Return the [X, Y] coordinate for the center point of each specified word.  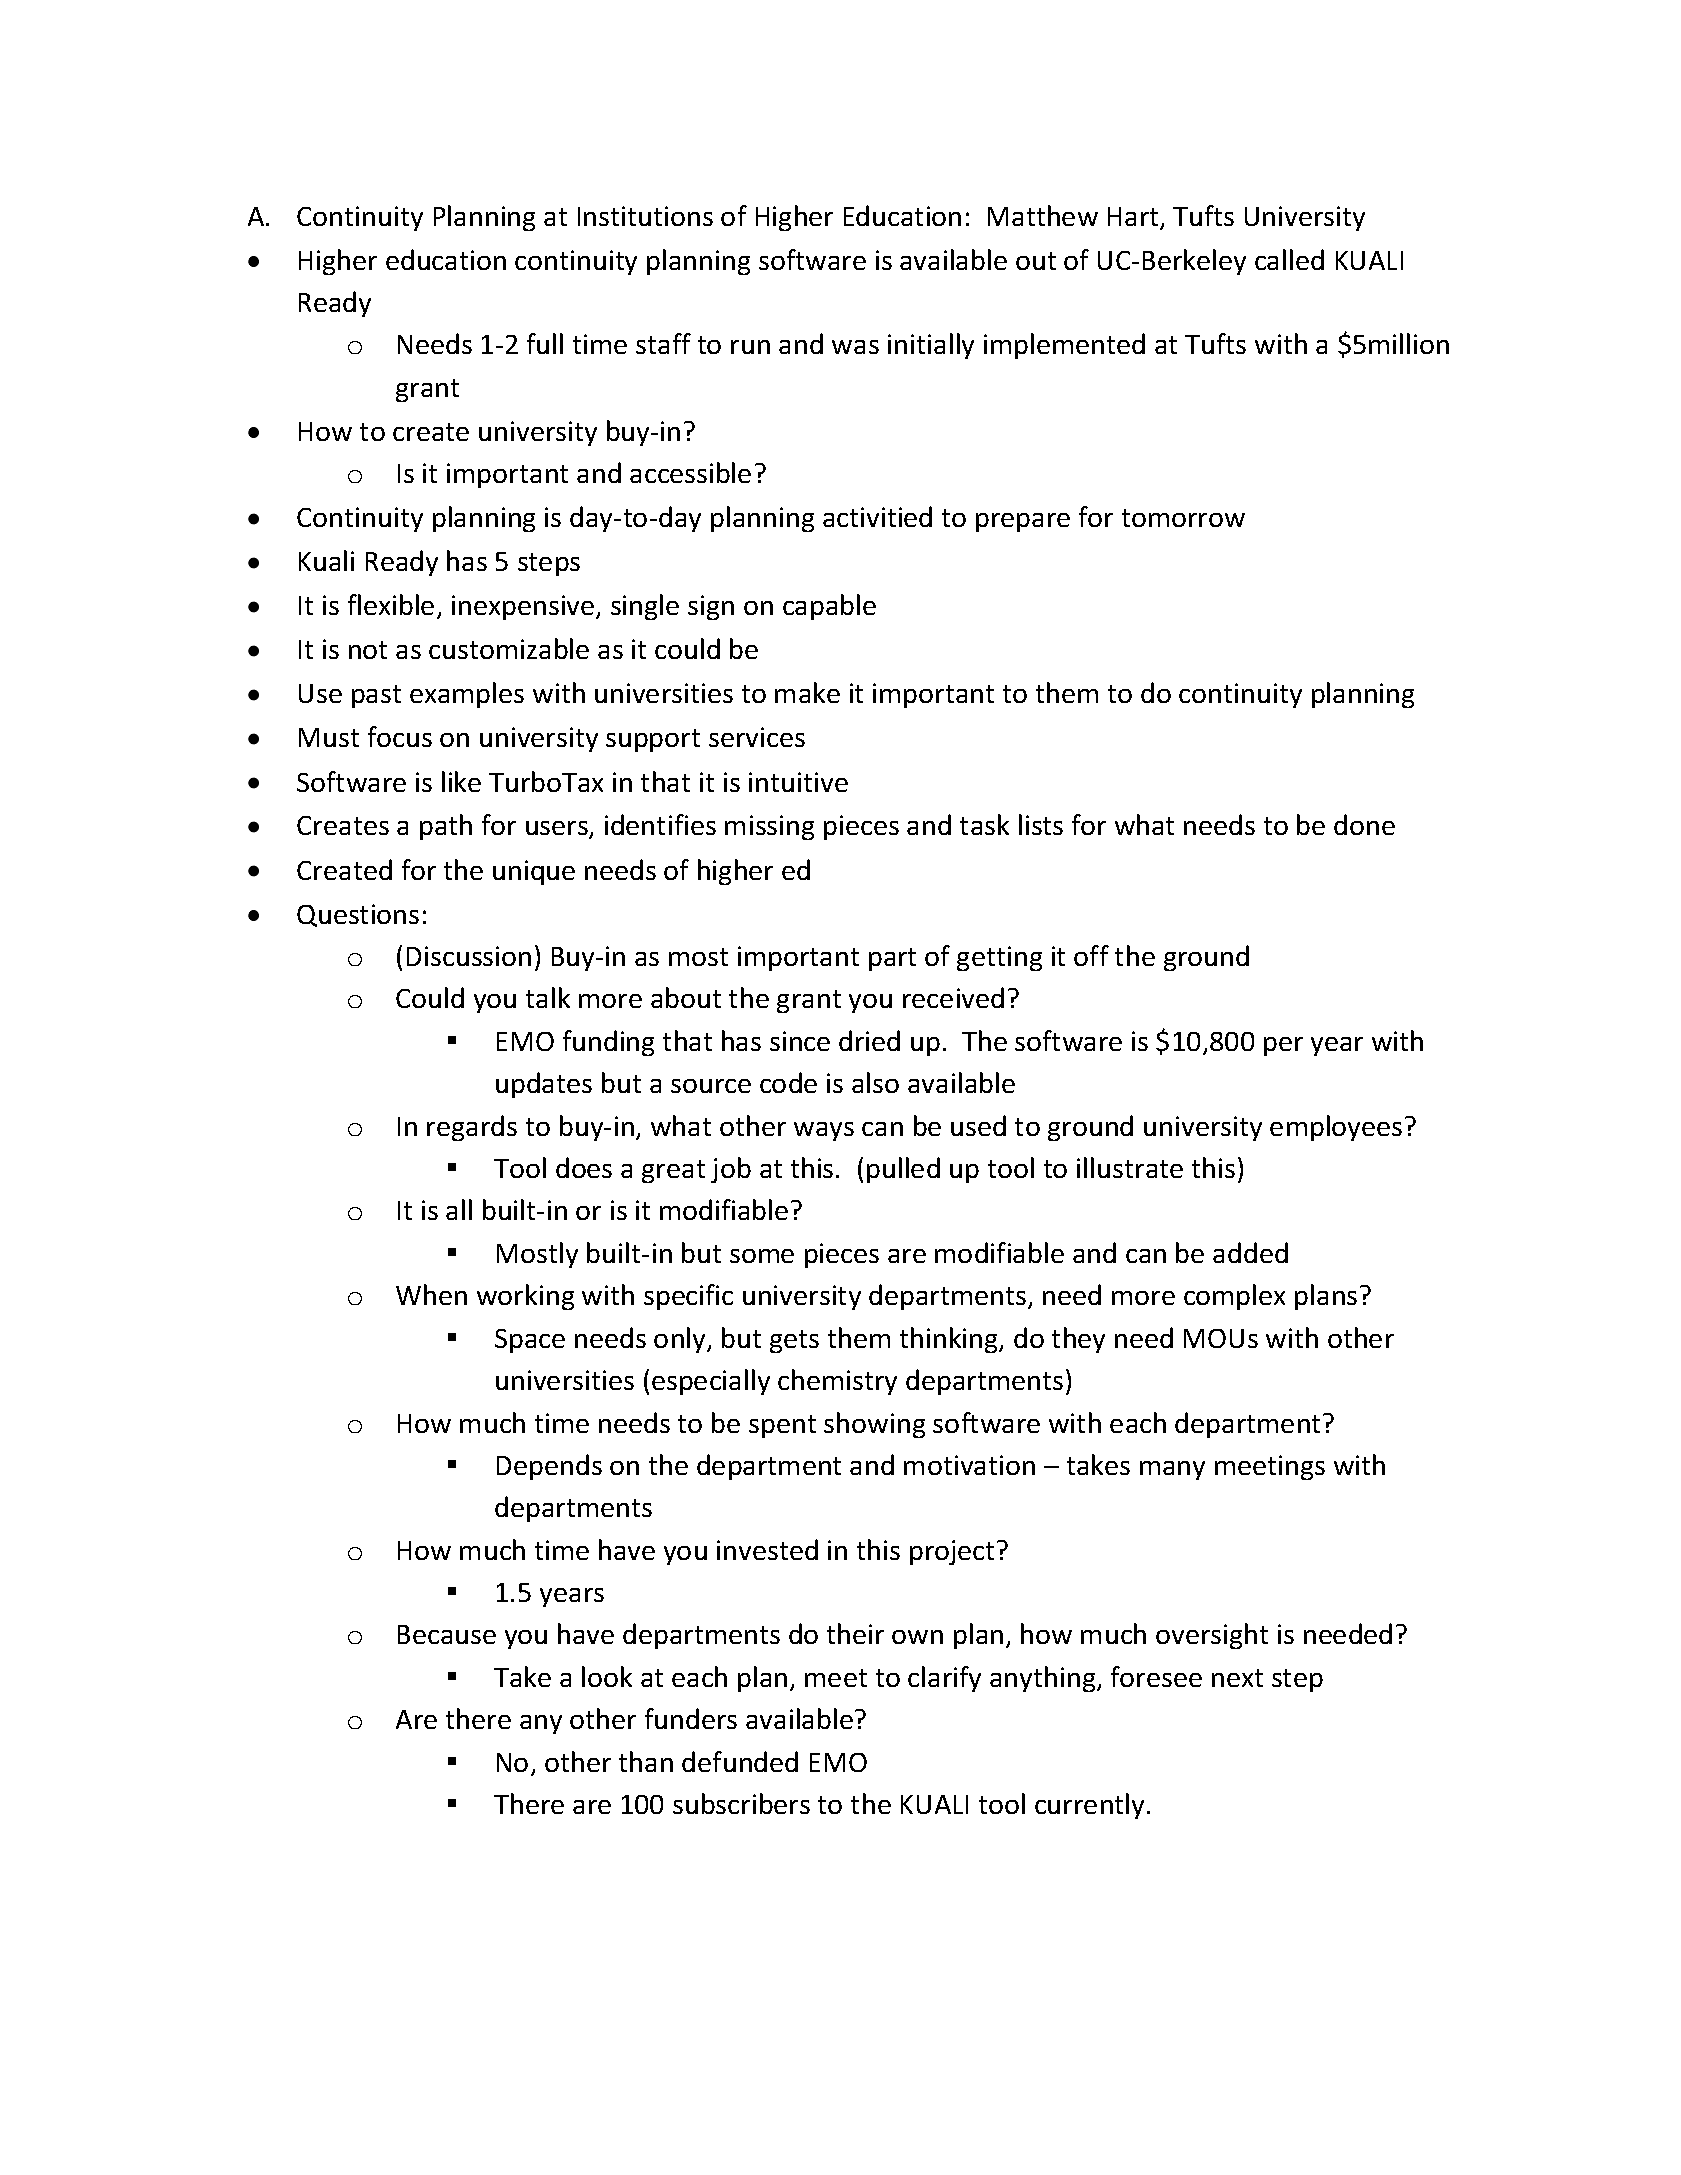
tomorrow [1183, 518]
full [545, 343]
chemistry [837, 1382]
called [1289, 259]
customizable [509, 648]
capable [829, 607]
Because [447, 1634]
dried [869, 1040]
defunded [740, 1761]
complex [1234, 1297]
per [1283, 1046]
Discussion [469, 956]
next [1237, 1678]
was [855, 347]
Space [530, 1341]
